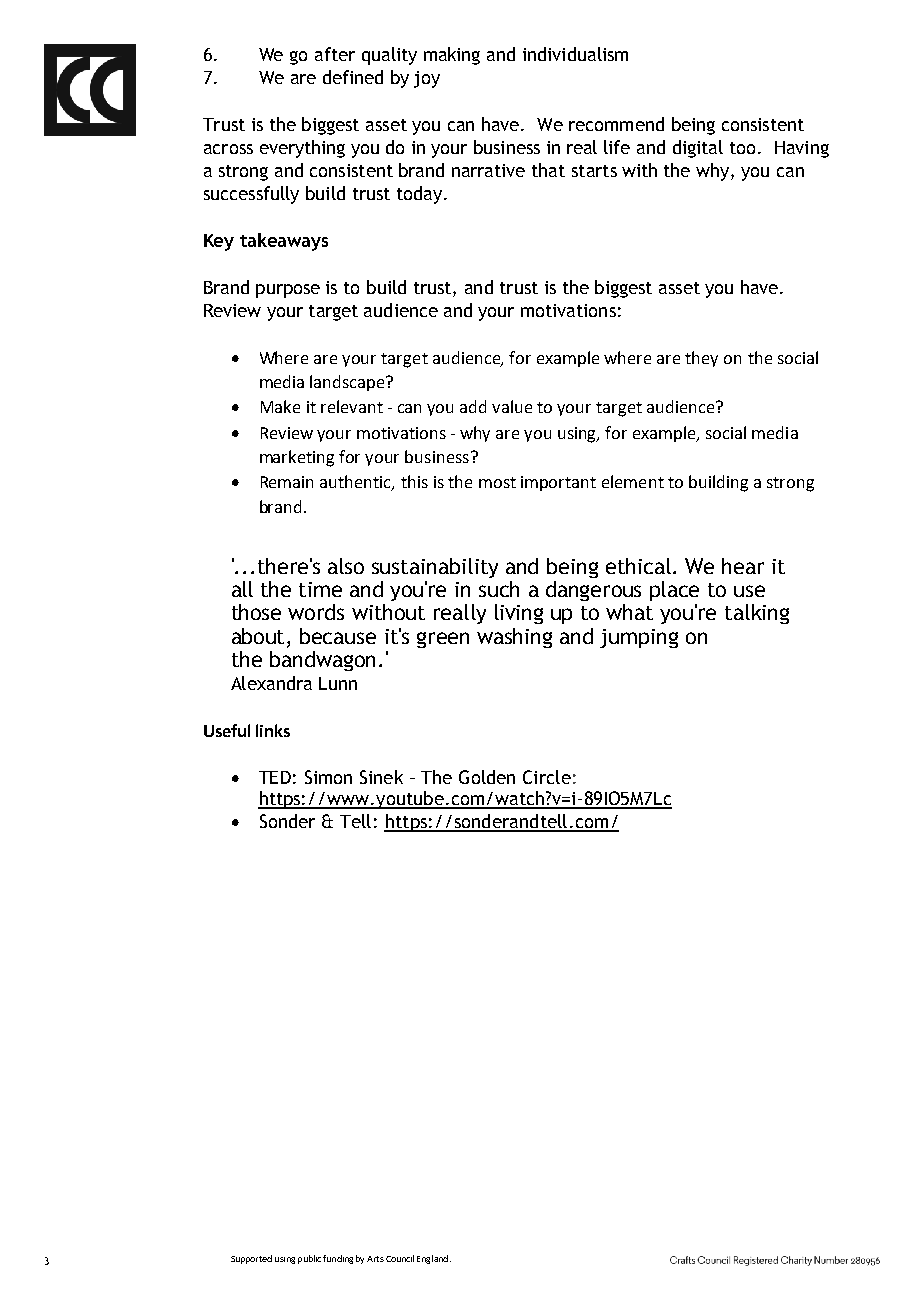 The height and width of the screenshot is (1308, 924). What do you see at coordinates (309, 1259) in the screenshot?
I see `public` at bounding box center [309, 1259].
